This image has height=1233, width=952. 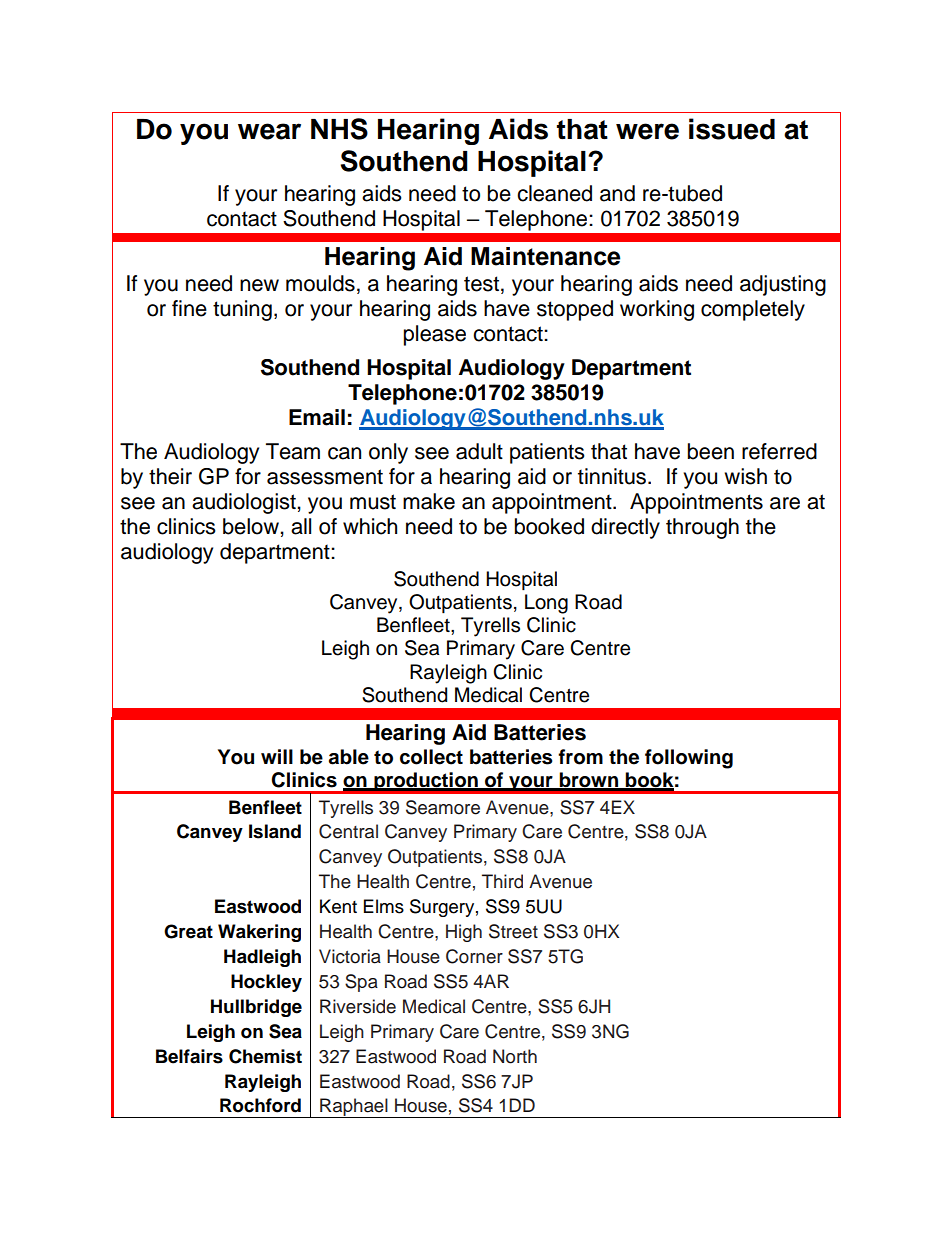 What do you see at coordinates (732, 129) in the image?
I see `issued` at bounding box center [732, 129].
